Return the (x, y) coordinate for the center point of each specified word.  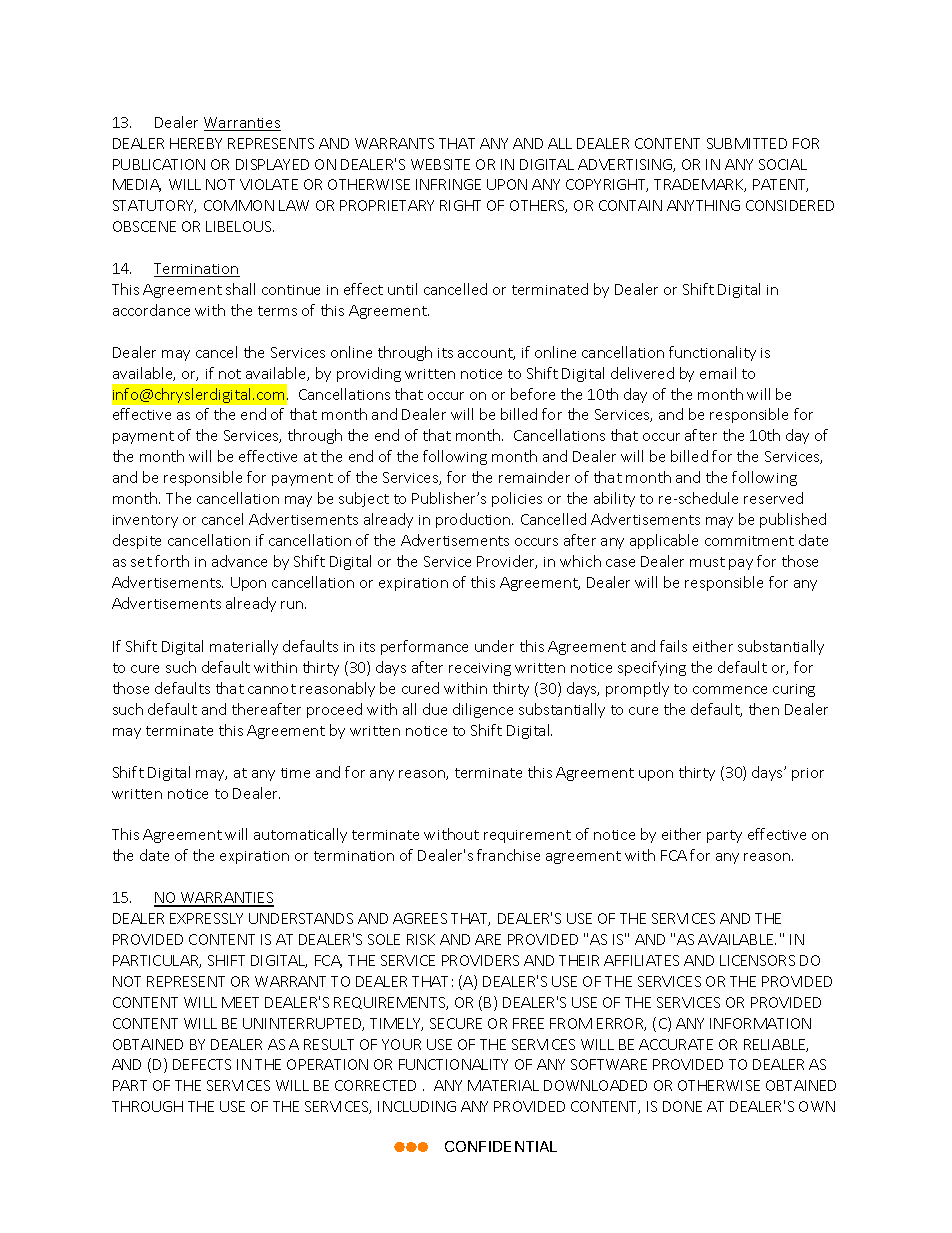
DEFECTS (202, 1064)
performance (424, 647)
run (293, 605)
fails (673, 646)
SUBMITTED (747, 143)
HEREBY (196, 143)
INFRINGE (448, 184)
